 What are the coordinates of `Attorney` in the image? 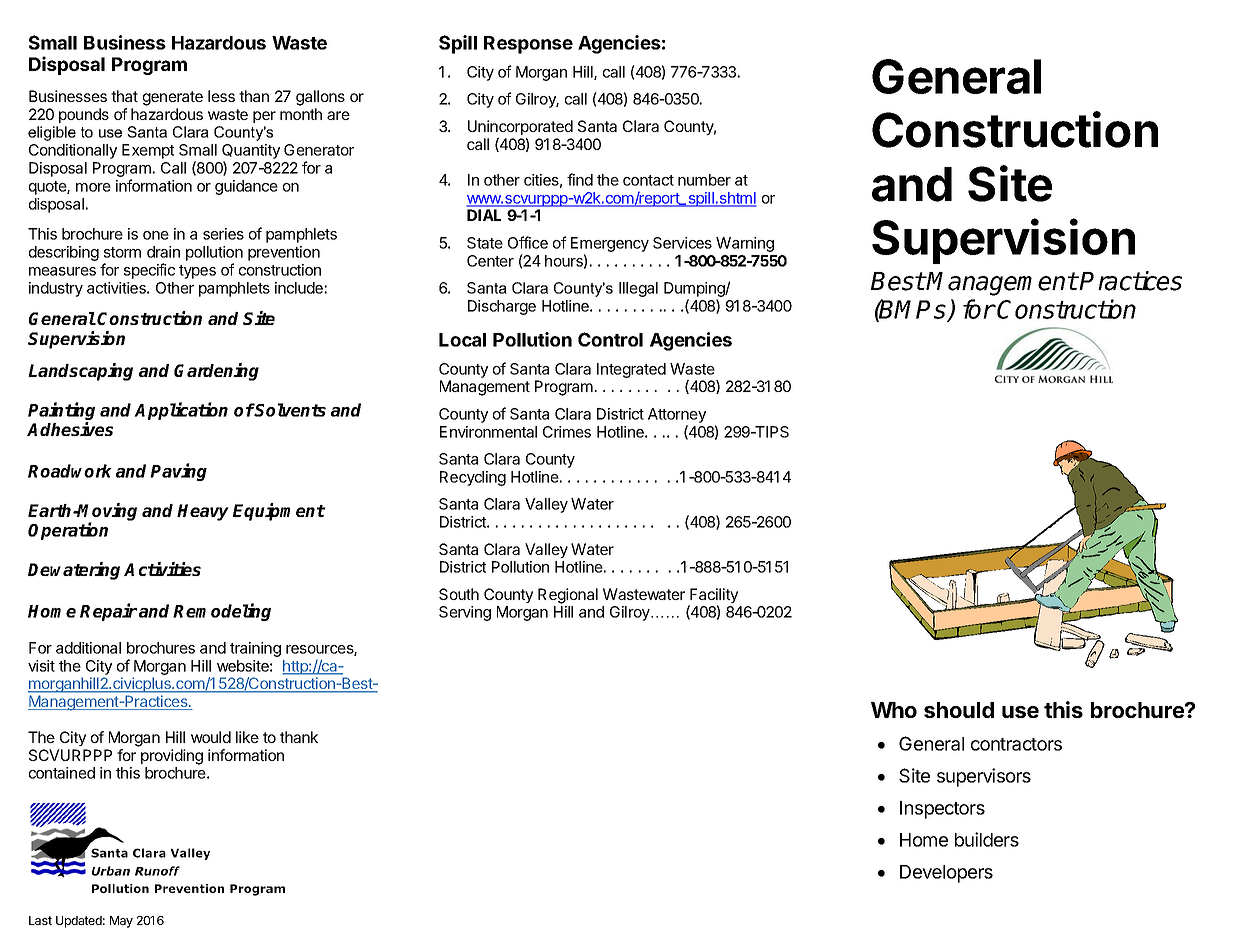 It's located at (677, 415).
